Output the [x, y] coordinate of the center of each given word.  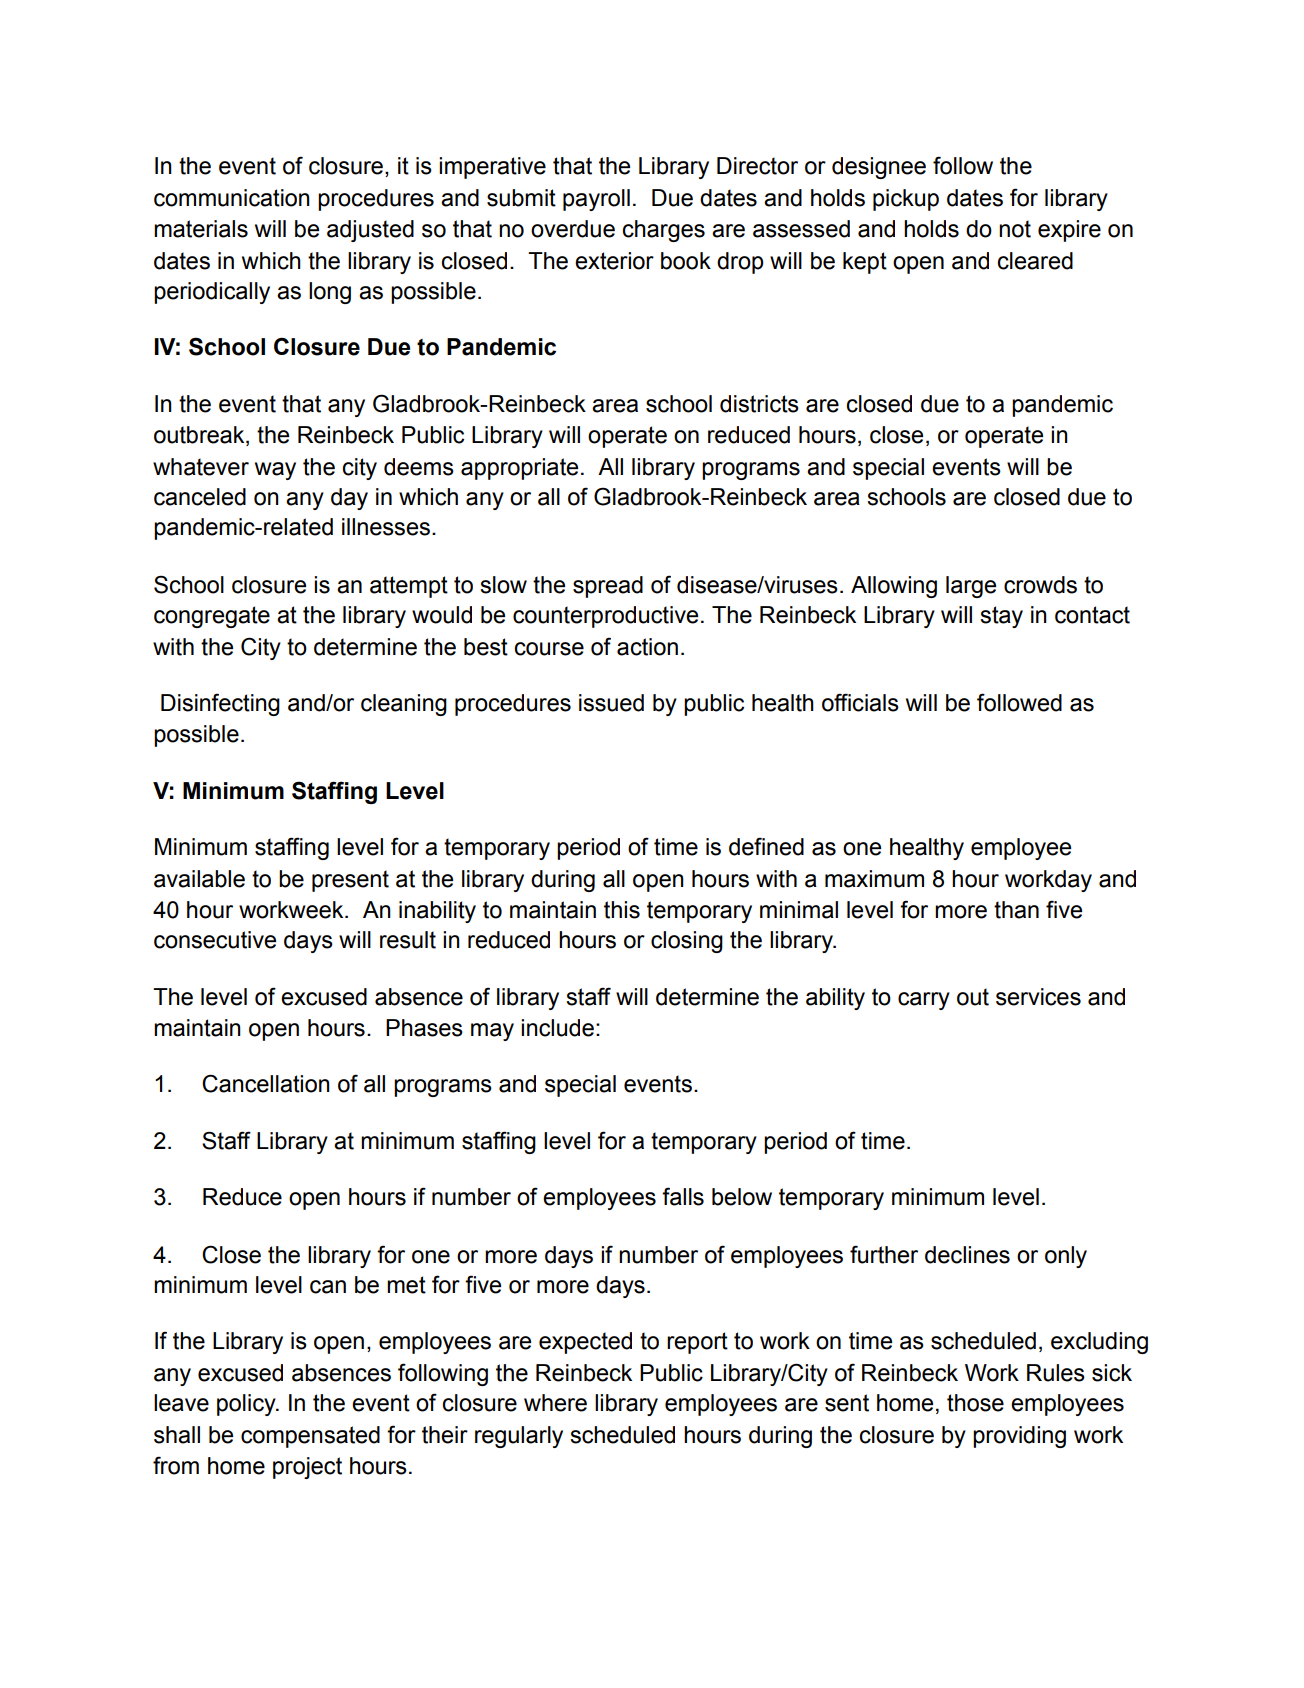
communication [232, 198]
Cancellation [266, 1083]
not [1015, 229]
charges [664, 231]
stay [1001, 617]
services [1038, 997]
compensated [310, 1437]
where [555, 1403]
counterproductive [605, 617]
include [557, 1028]
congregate [212, 617]
